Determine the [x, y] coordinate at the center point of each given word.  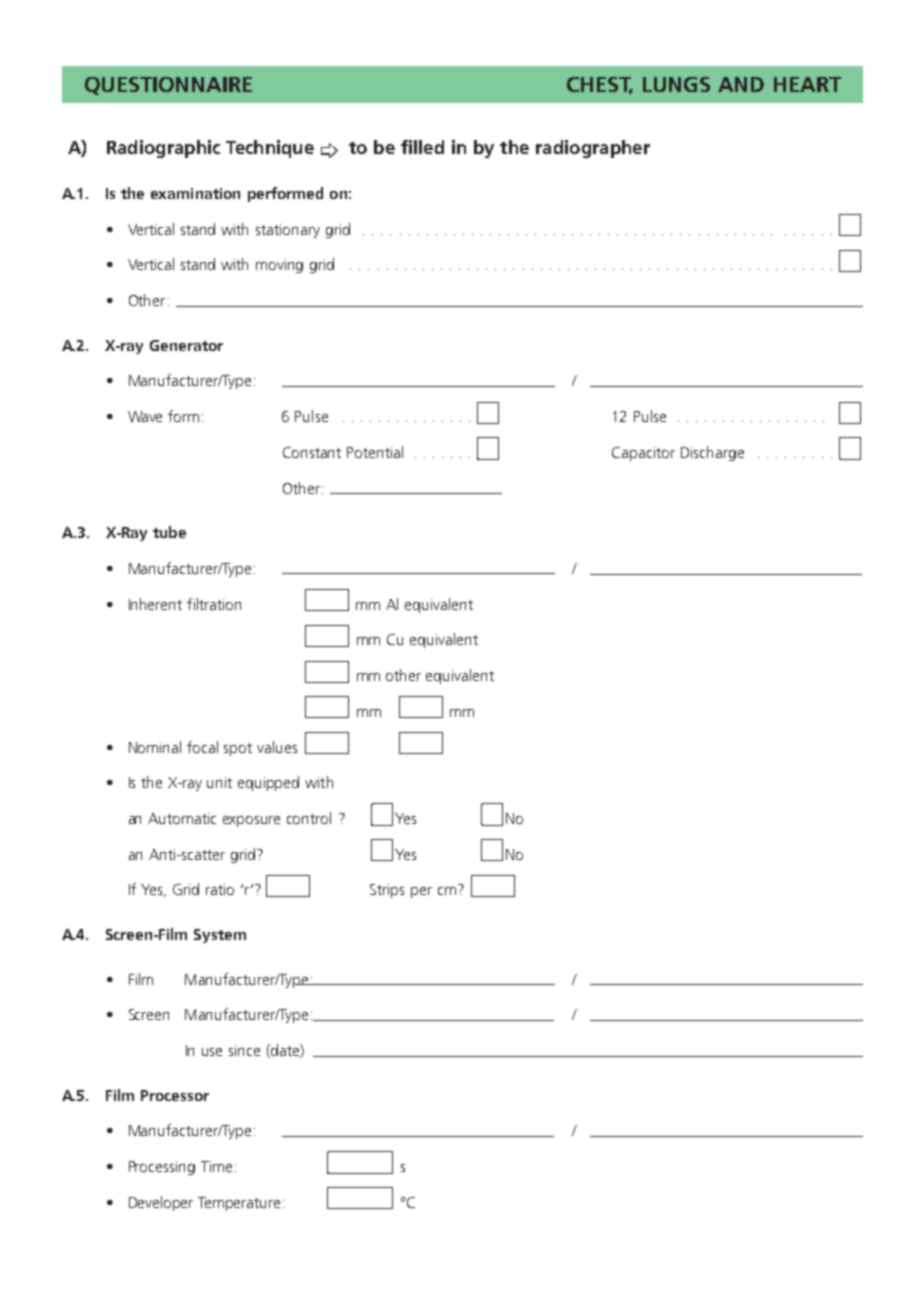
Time [216, 1166]
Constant [312, 452]
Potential [375, 452]
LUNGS [676, 84]
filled [422, 147]
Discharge [712, 453]
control [309, 818]
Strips [387, 891]
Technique [270, 149]
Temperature [239, 1204]
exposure [251, 821]
